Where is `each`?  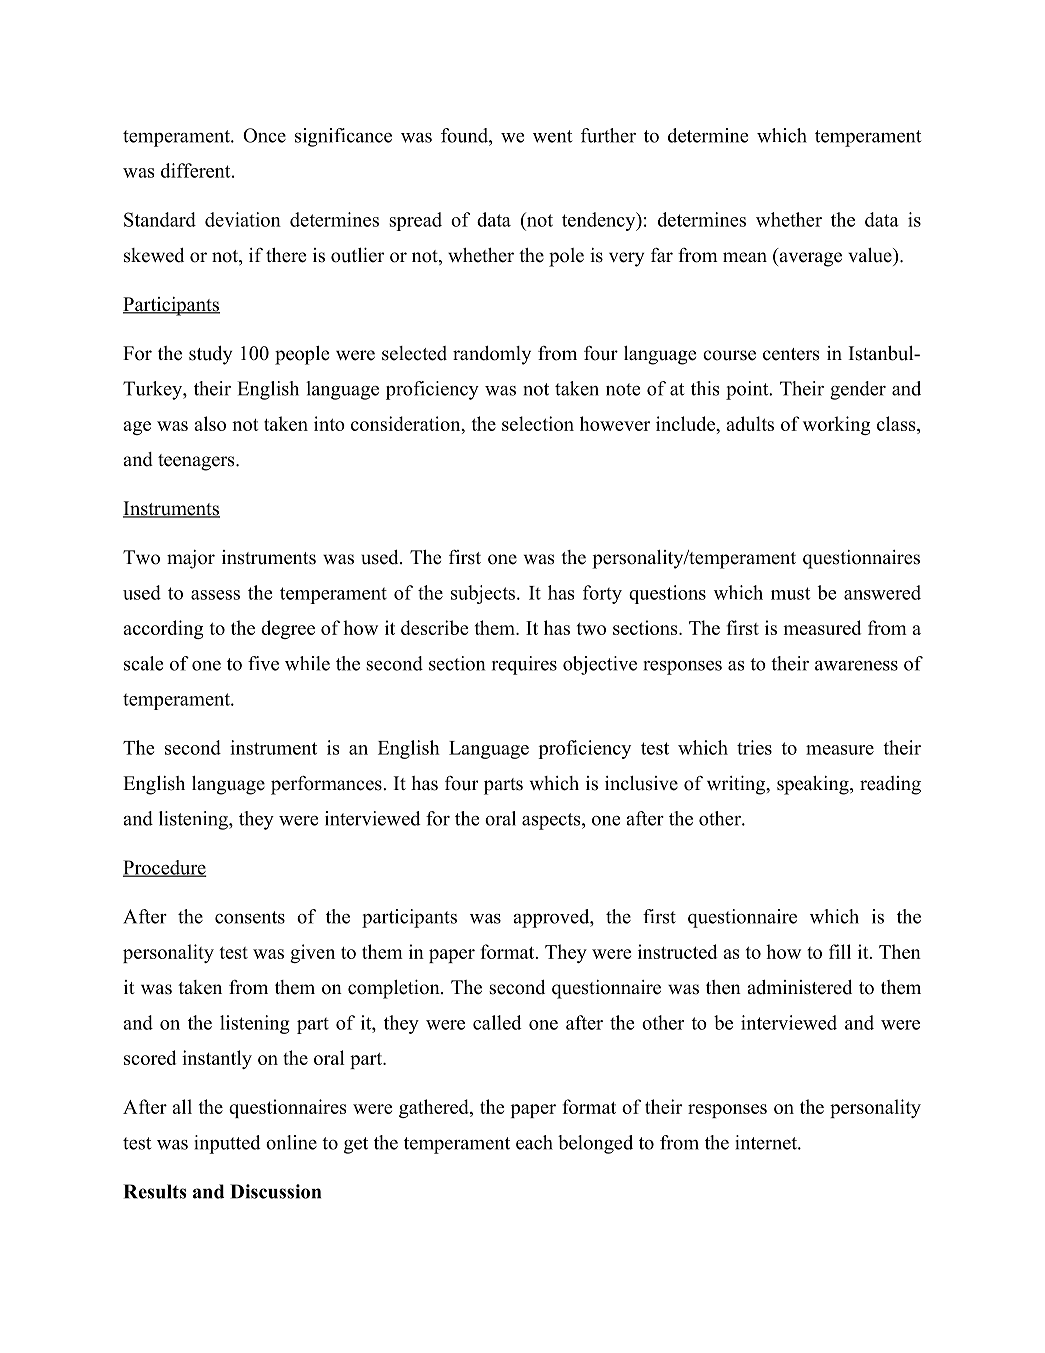
each is located at coordinates (534, 1142).
